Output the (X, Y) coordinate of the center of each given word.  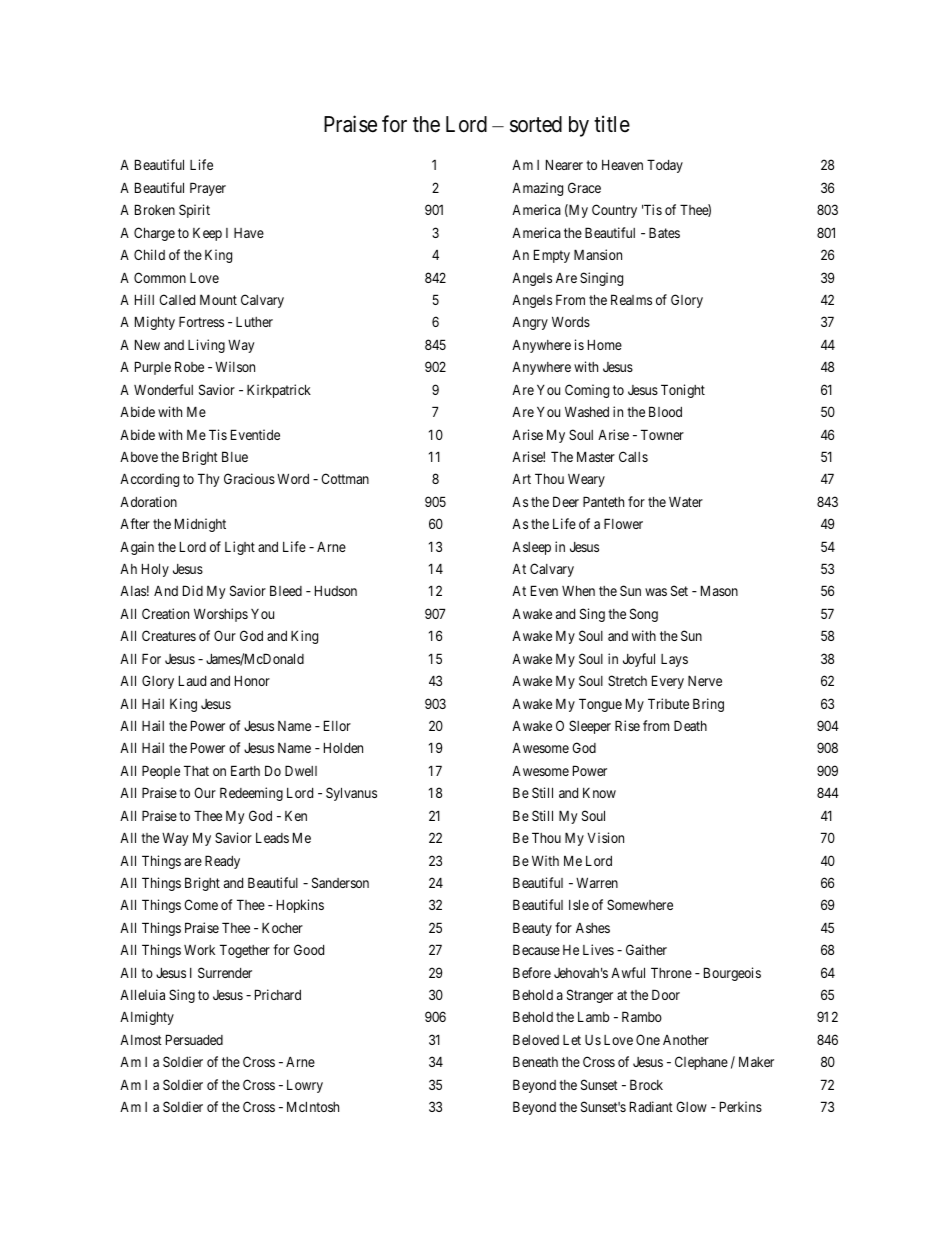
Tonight (683, 391)
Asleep (531, 548)
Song (644, 615)
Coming (587, 391)
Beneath (535, 1061)
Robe (189, 366)
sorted (536, 124)
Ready (222, 862)
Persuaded (194, 1039)
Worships (221, 615)
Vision (605, 837)
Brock (646, 1084)
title (612, 123)
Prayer (208, 189)
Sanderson (340, 882)
